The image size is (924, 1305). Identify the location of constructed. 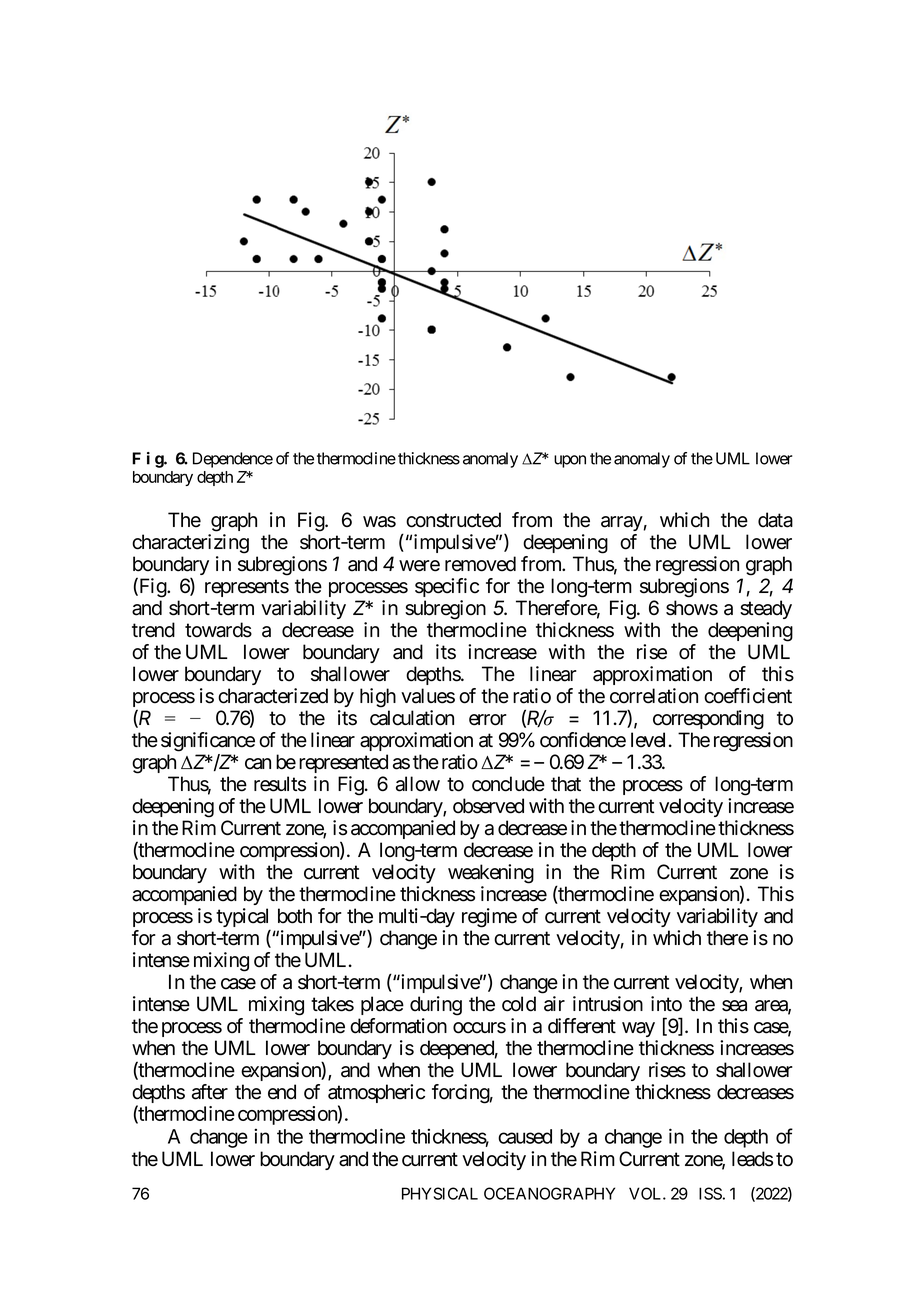
(453, 520).
